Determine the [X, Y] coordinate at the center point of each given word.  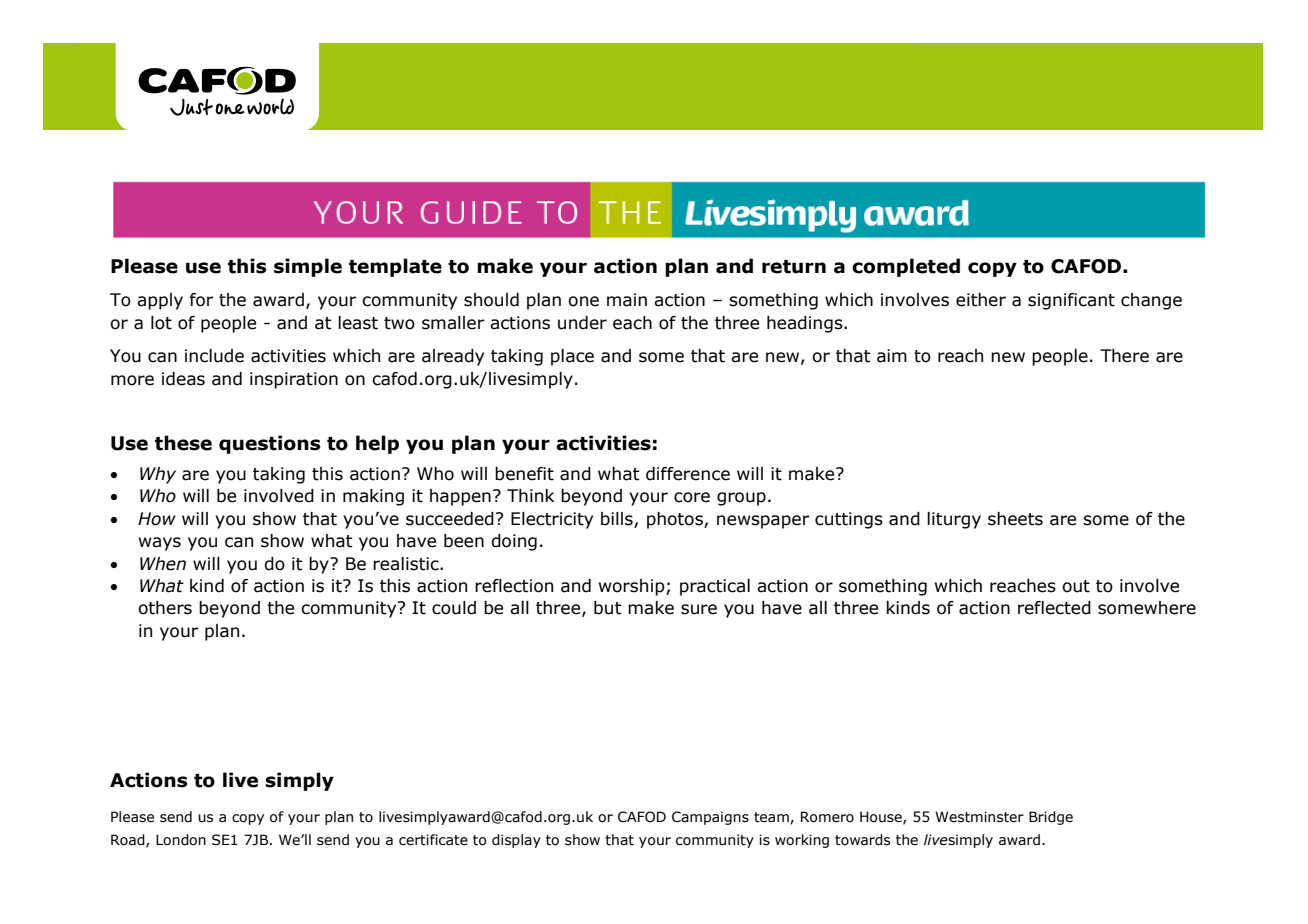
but [608, 608]
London [181, 840]
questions [270, 444]
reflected [1054, 608]
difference [688, 474]
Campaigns [710, 818]
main [627, 300]
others [165, 608]
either [981, 300]
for [201, 300]
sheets [1015, 519]
